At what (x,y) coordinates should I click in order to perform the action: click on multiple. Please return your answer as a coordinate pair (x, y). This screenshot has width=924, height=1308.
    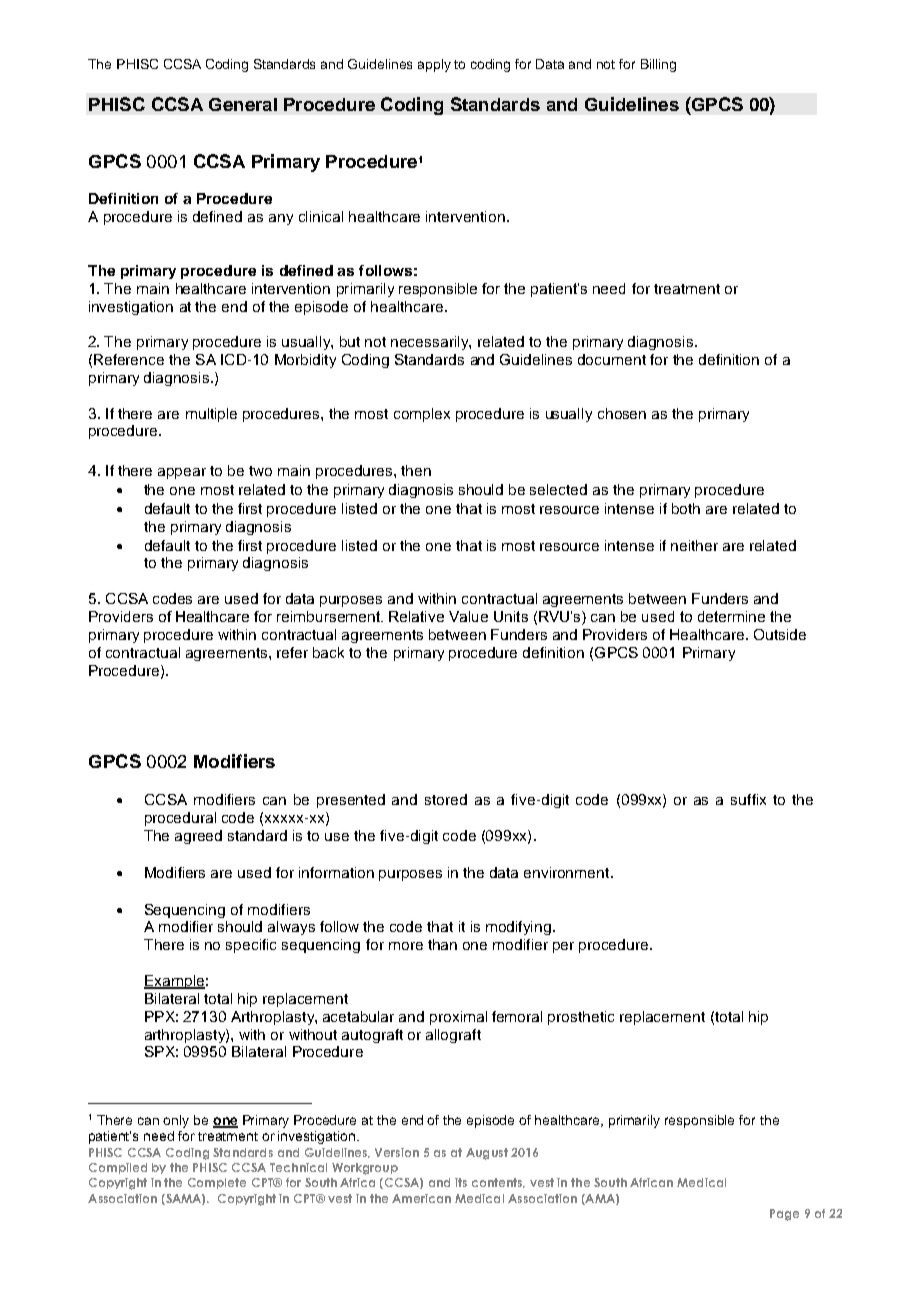
    Looking at the image, I should click on (211, 415).
